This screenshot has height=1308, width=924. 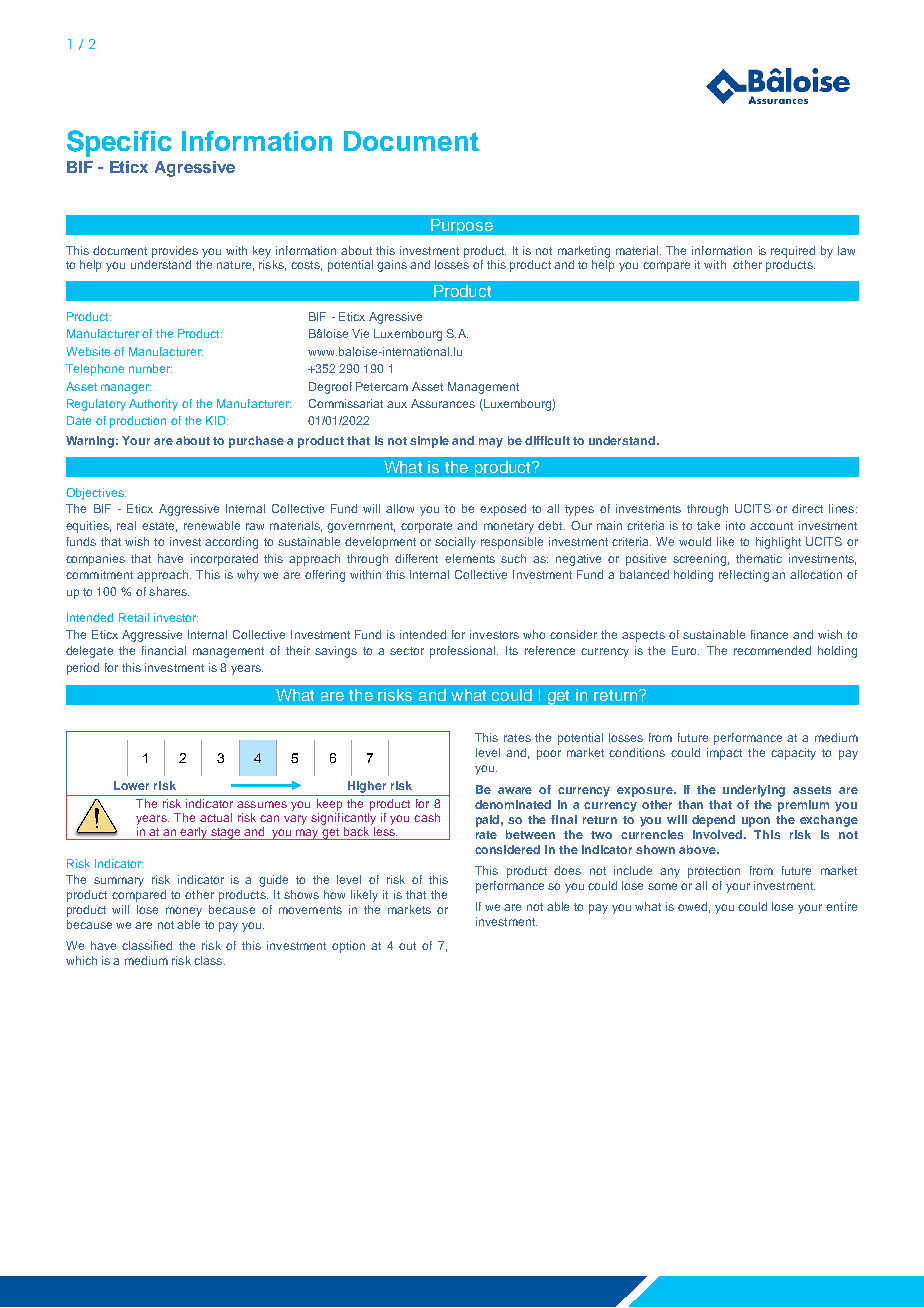 What do you see at coordinates (841, 906) in the screenshot?
I see `entire` at bounding box center [841, 906].
